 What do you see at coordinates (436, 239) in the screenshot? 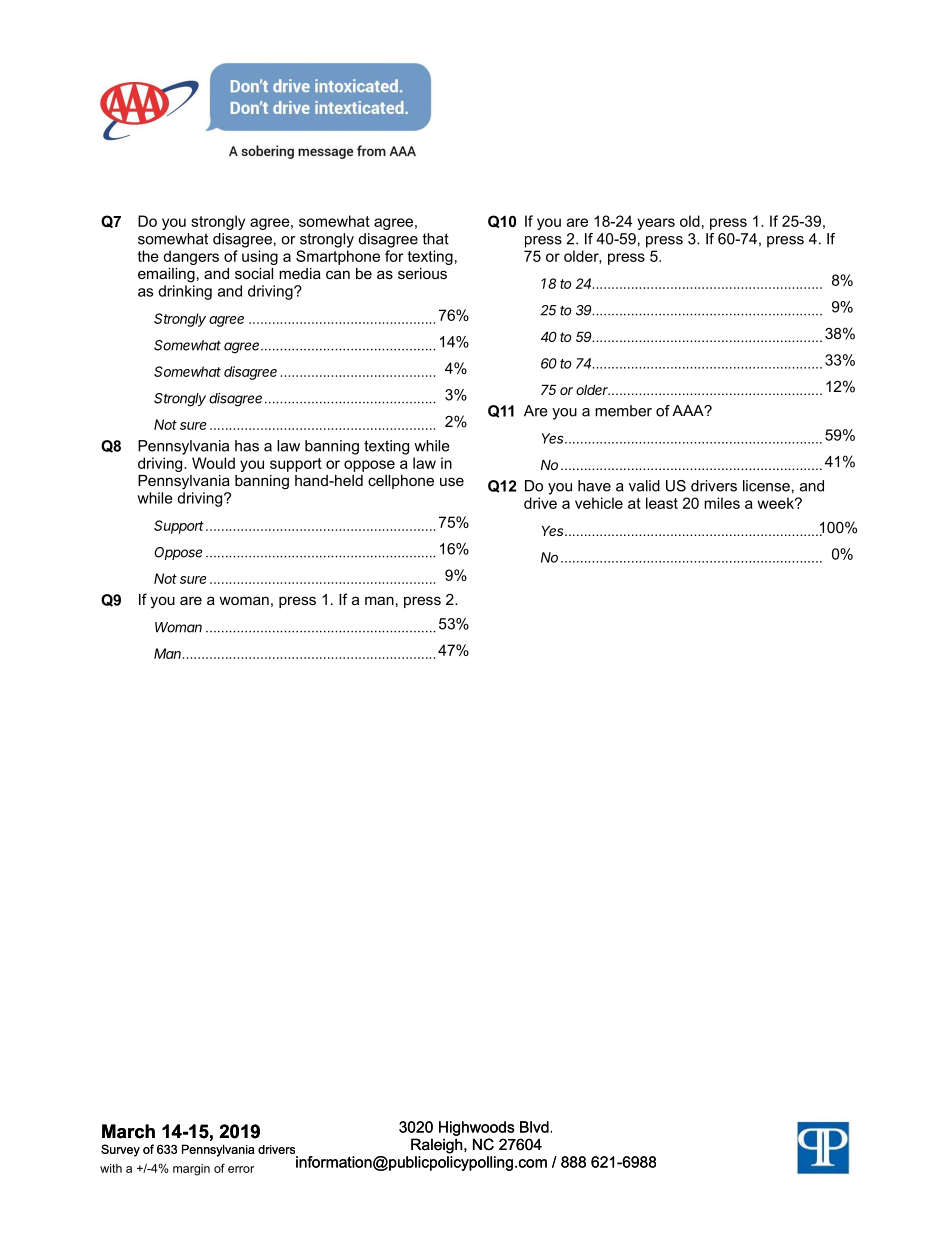
I see `that` at bounding box center [436, 239].
